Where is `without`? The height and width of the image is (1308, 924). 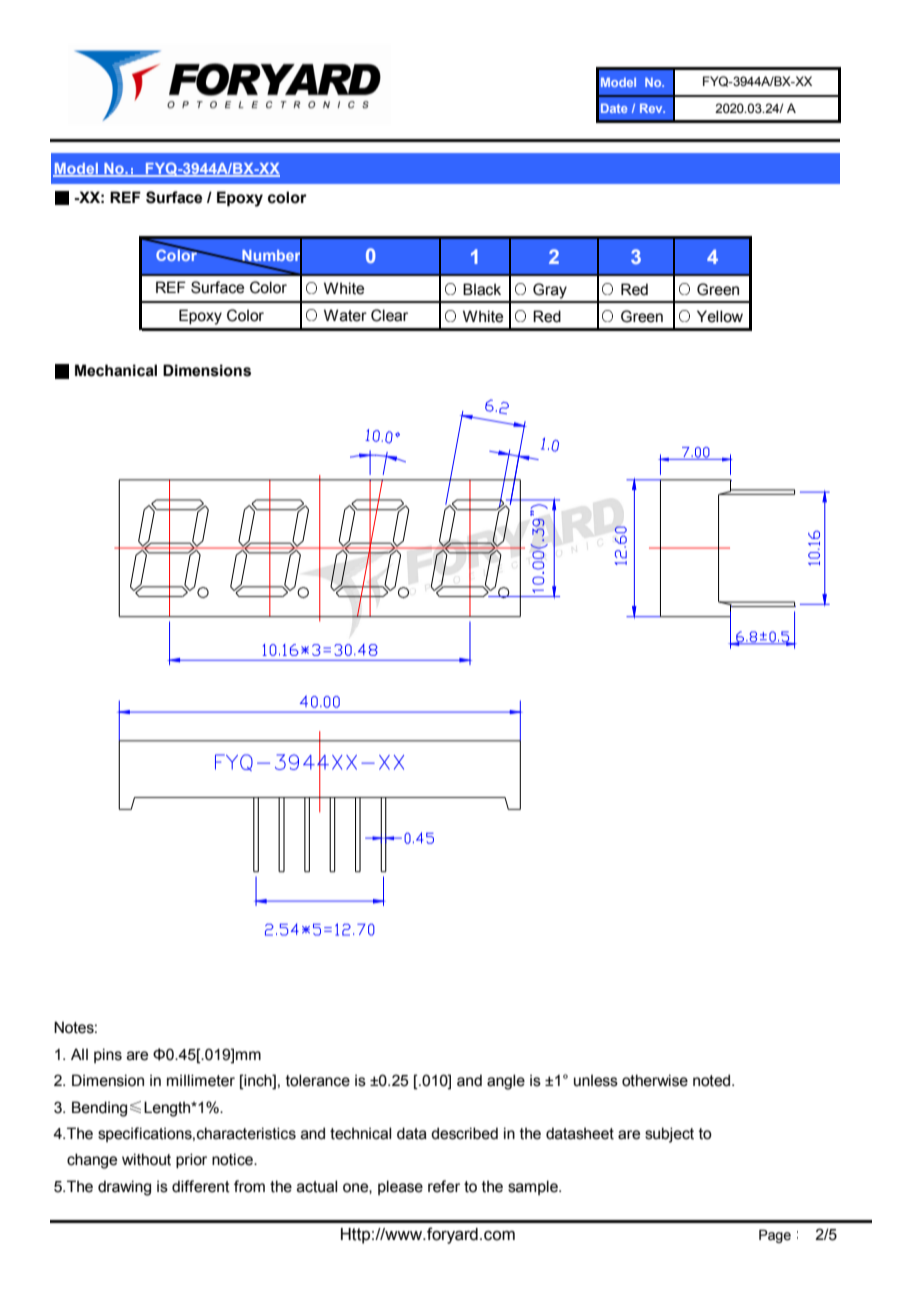 without is located at coordinates (146, 1159).
